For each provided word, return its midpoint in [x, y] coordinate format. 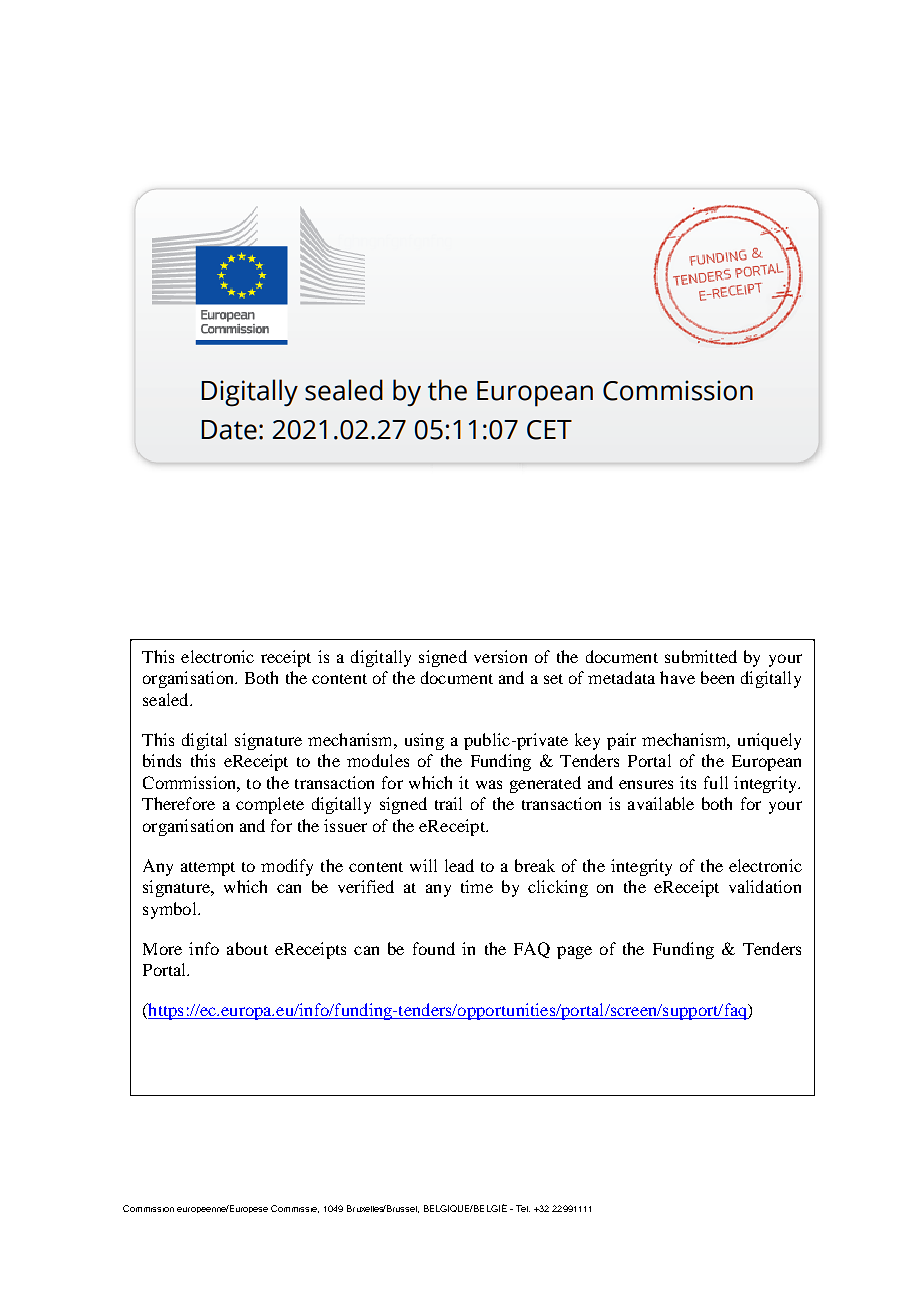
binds [162, 760]
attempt [208, 869]
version [500, 656]
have [677, 677]
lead [459, 865]
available [661, 803]
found [434, 948]
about [247, 948]
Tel [523, 1208]
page [574, 952]
